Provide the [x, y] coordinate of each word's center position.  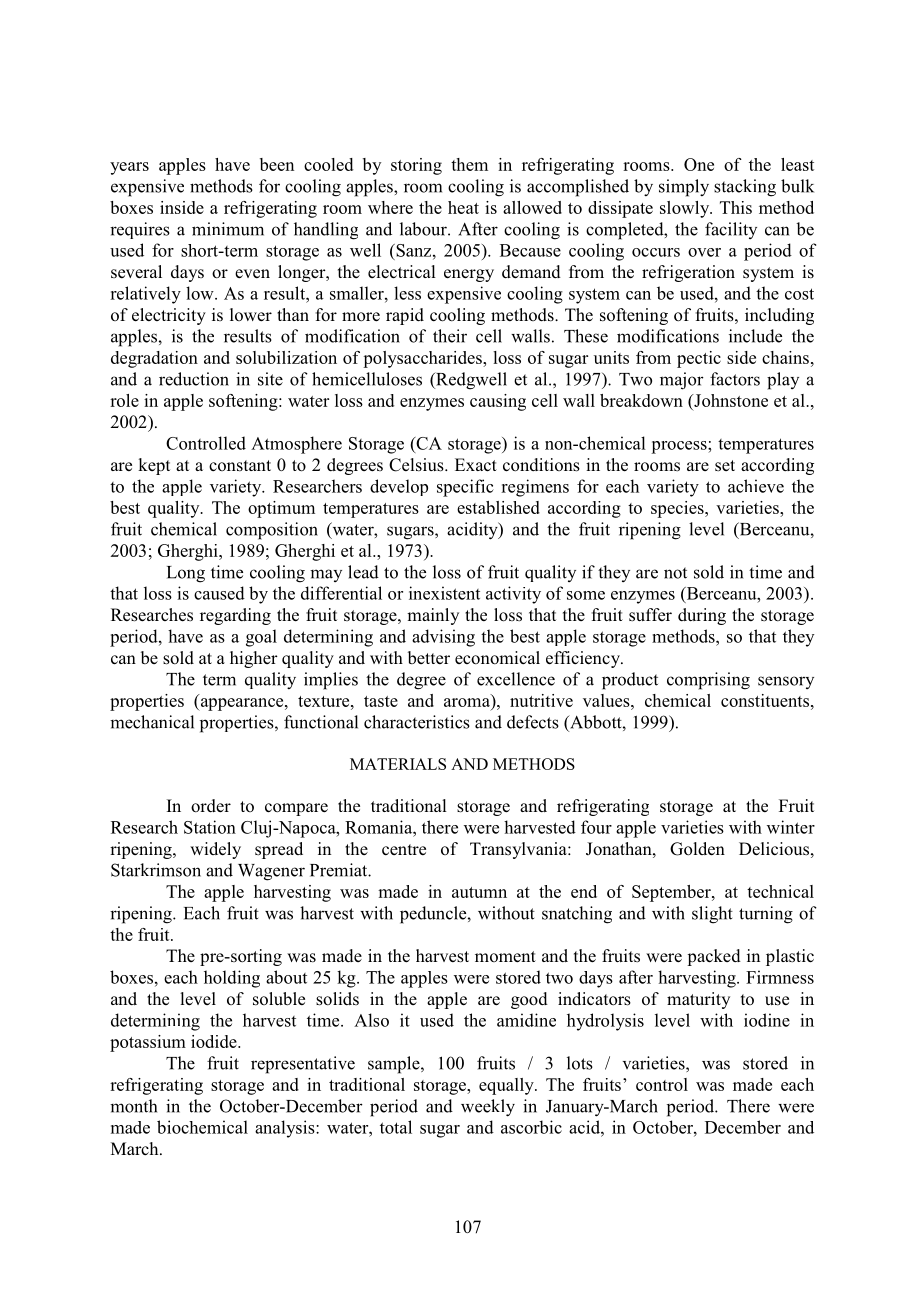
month [133, 1106]
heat [463, 207]
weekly [488, 1108]
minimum [228, 229]
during [702, 616]
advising [443, 638]
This [736, 207]
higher [254, 659]
